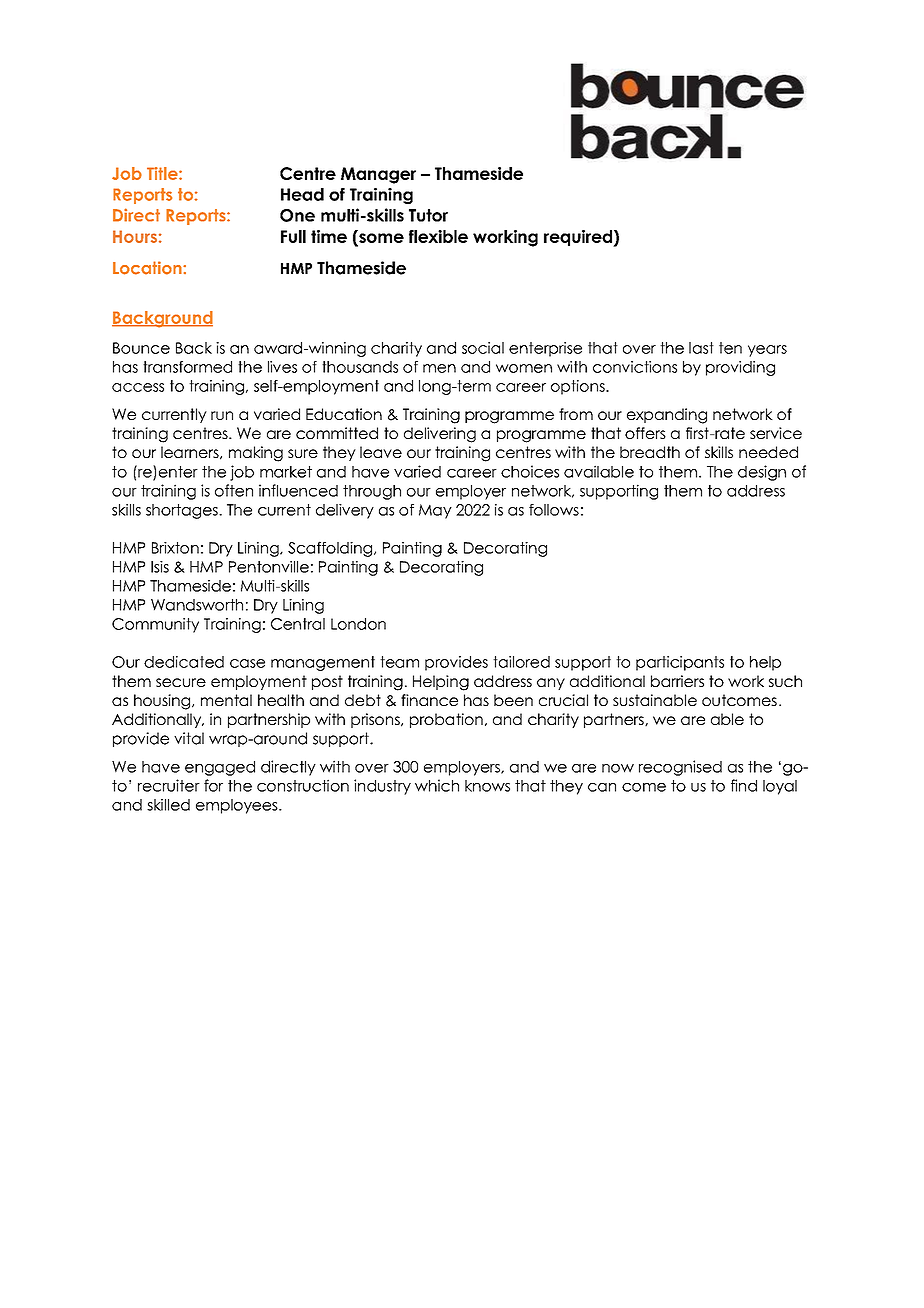 Image resolution: width=924 pixels, height=1308 pixels. What do you see at coordinates (428, 215) in the page?
I see `Tutor` at bounding box center [428, 215].
